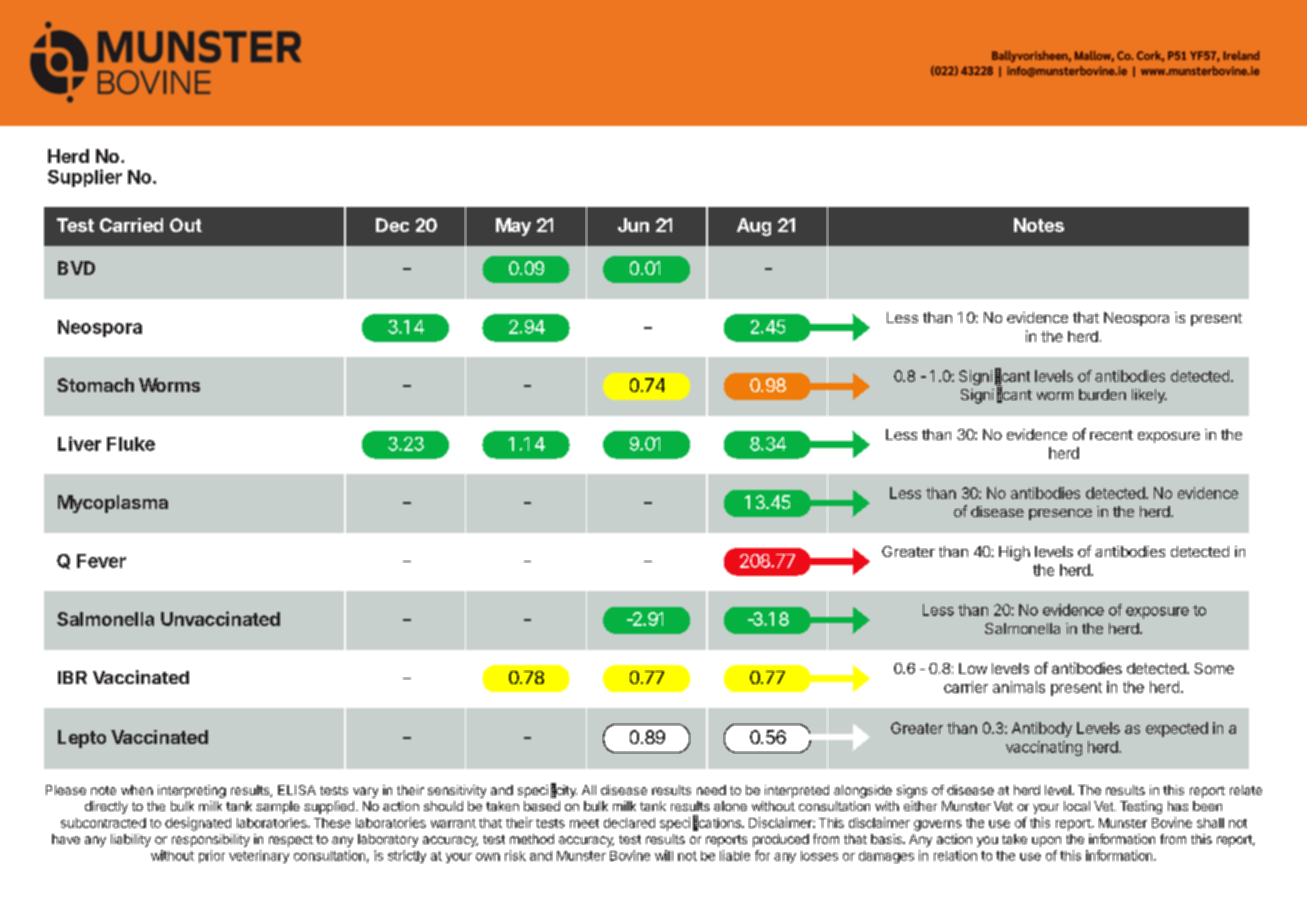  What do you see at coordinates (211, 840) in the screenshot?
I see `responsibility` at bounding box center [211, 840].
